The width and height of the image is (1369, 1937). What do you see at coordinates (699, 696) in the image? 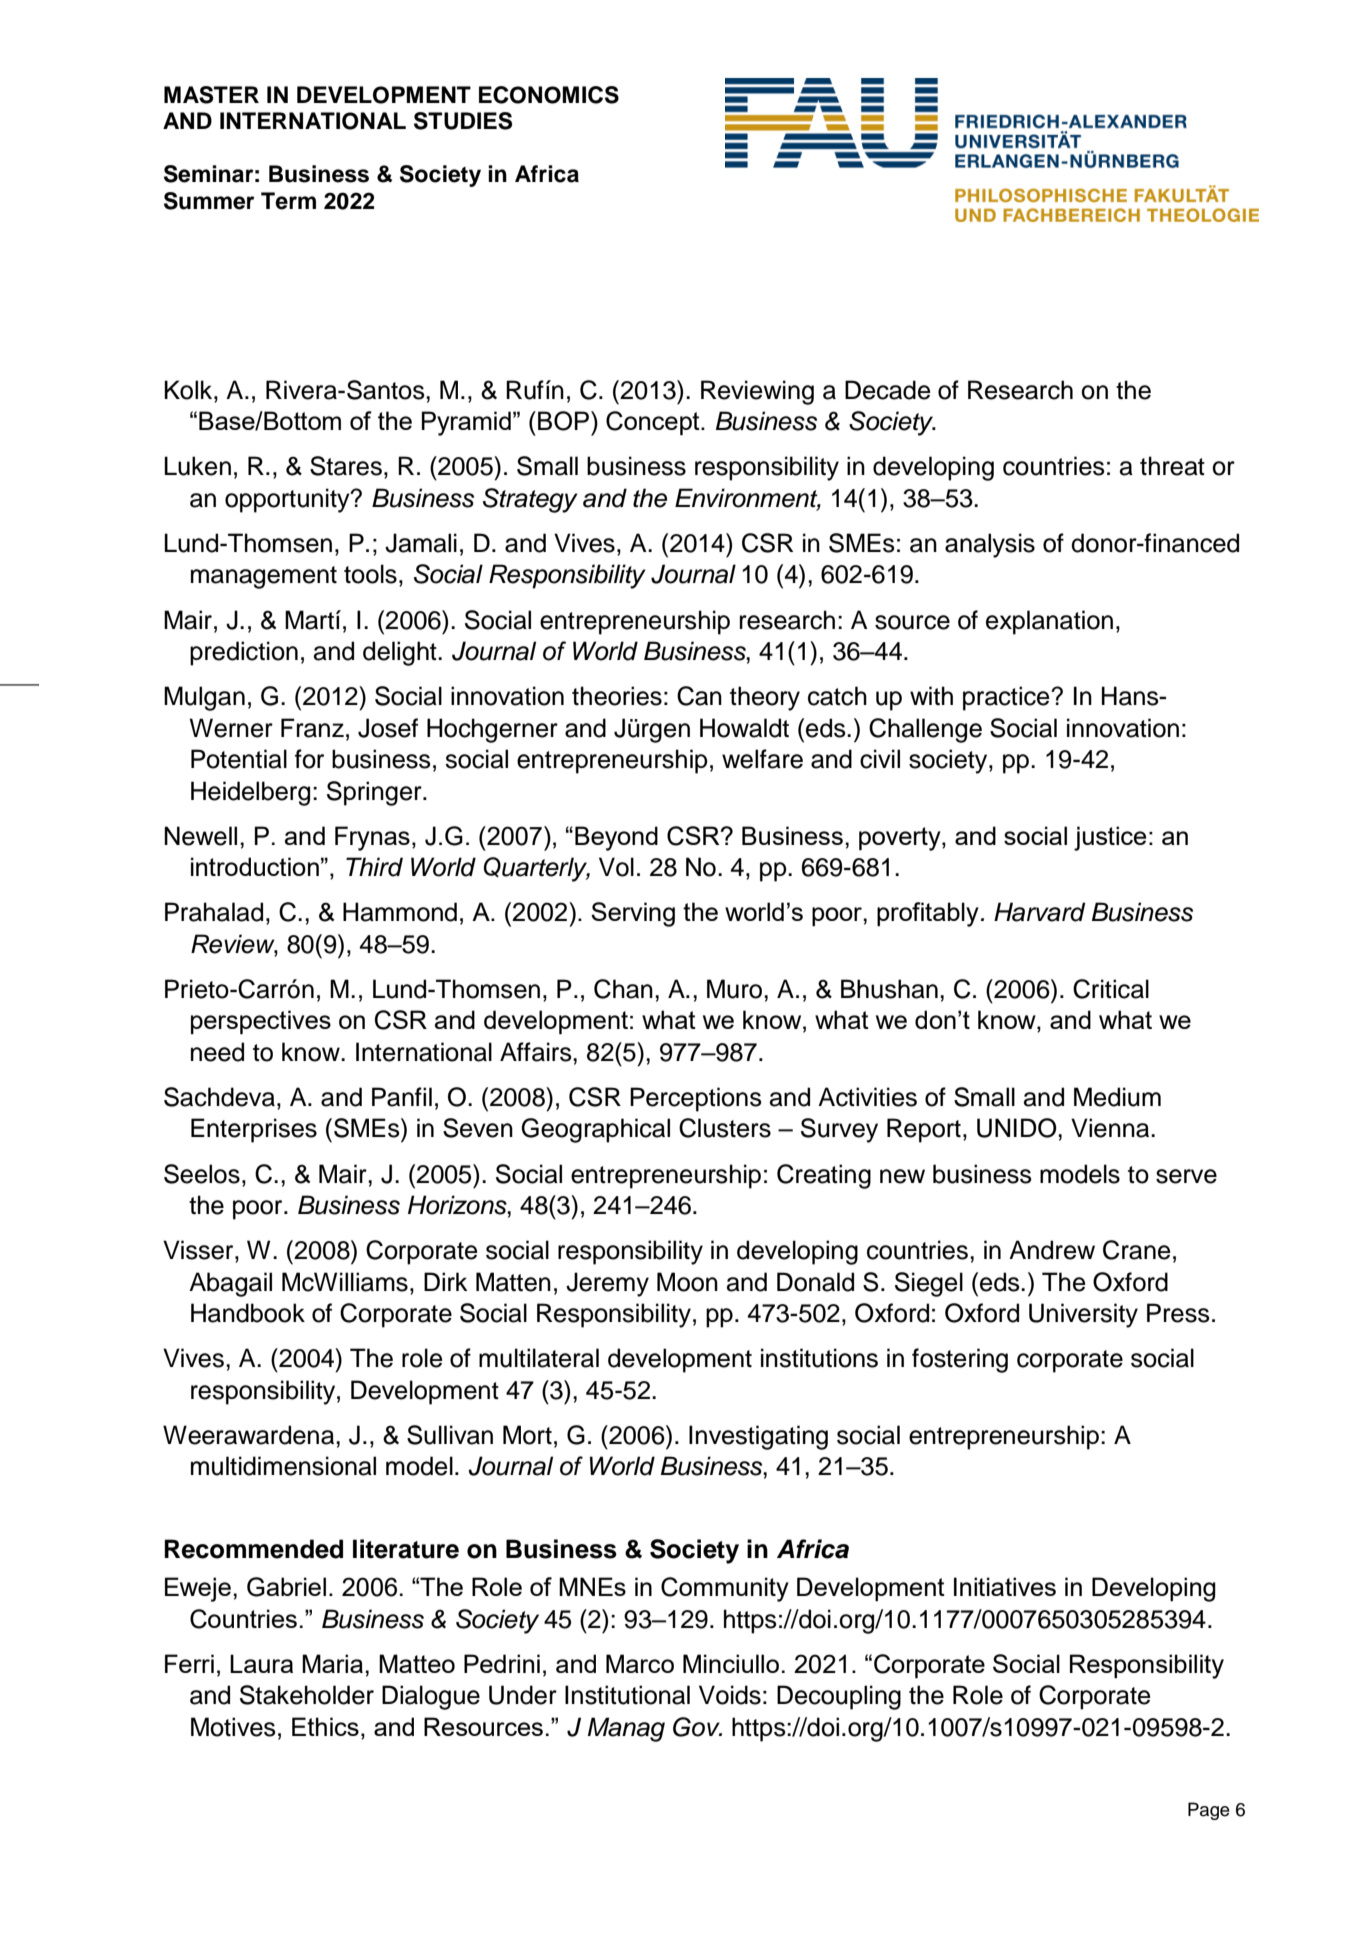
I see `Can` at bounding box center [699, 696].
